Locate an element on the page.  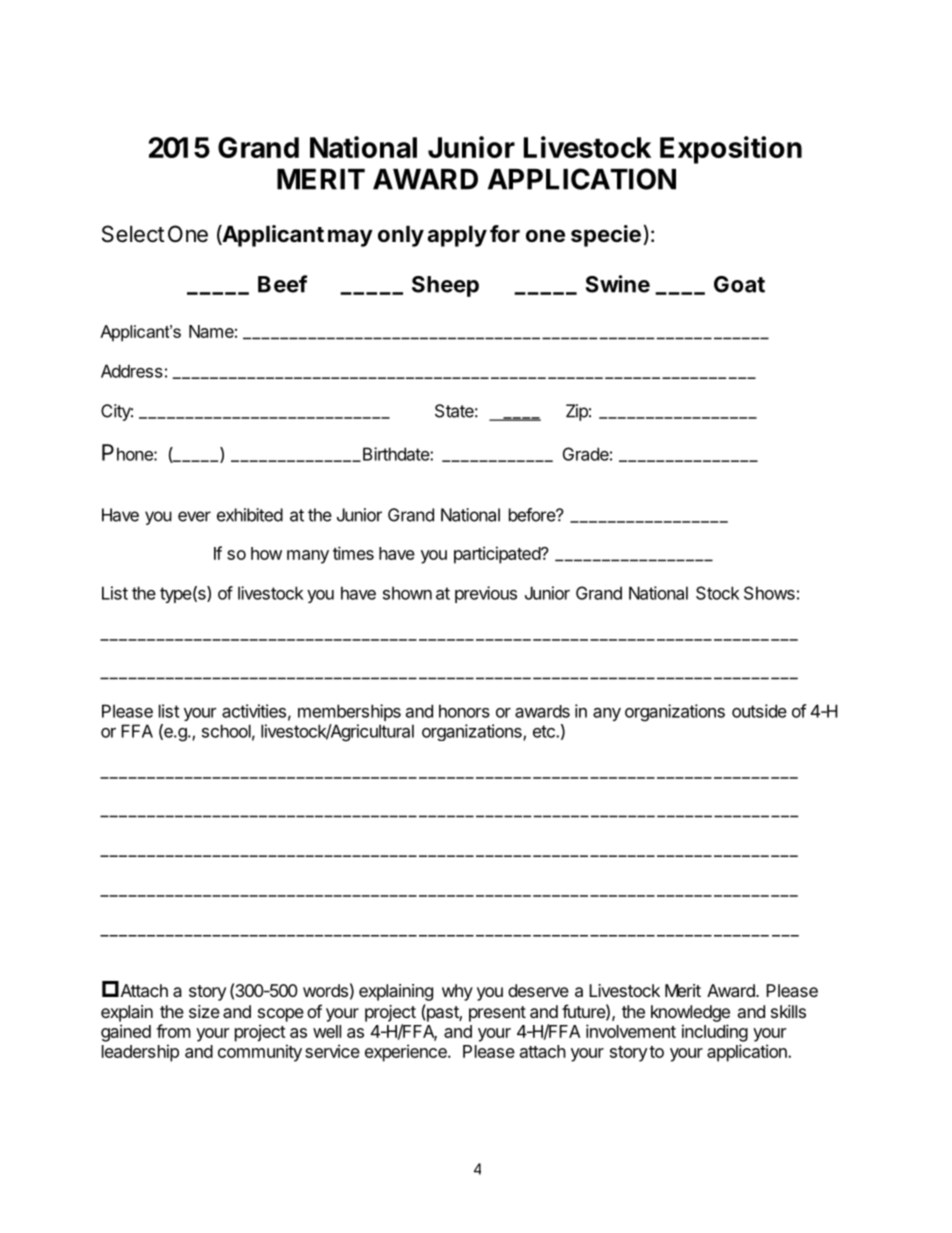
Select is located at coordinates (133, 234).
